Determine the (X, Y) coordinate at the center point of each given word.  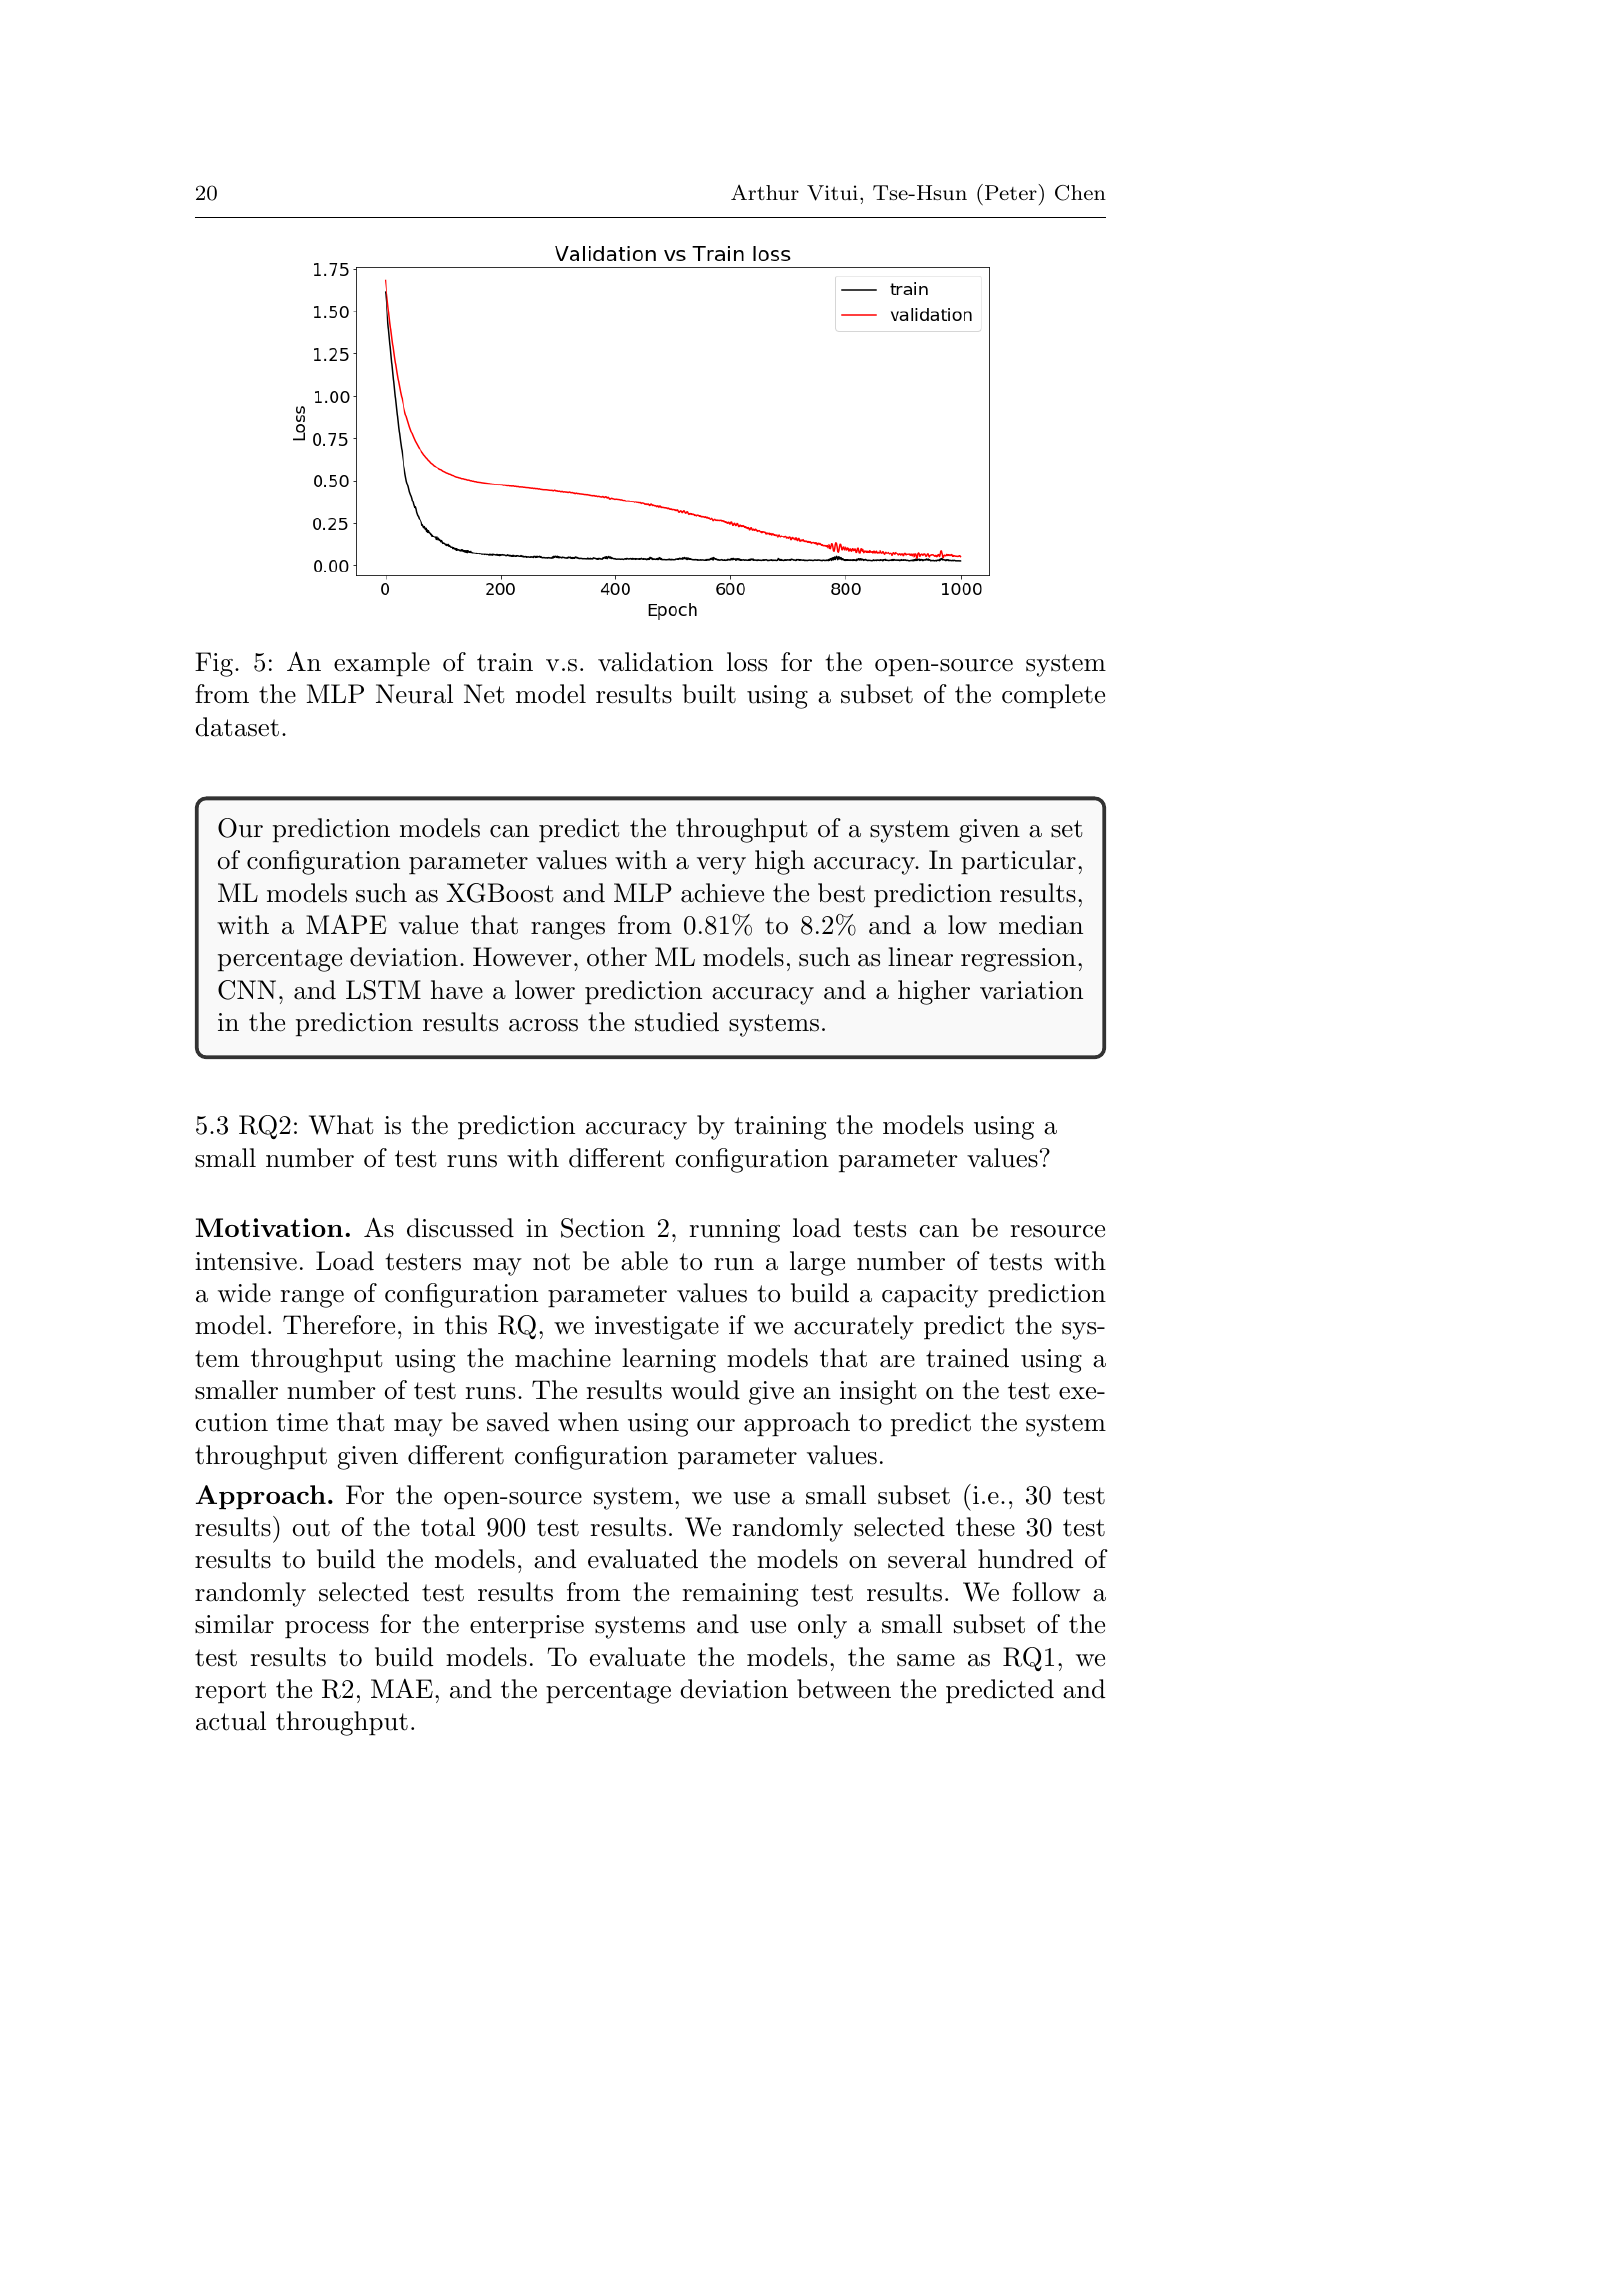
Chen (1080, 193)
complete (1053, 696)
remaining (740, 1595)
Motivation (269, 1227)
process (327, 1630)
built (709, 694)
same (926, 1660)
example (382, 664)
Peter (1012, 192)
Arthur (765, 192)
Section (603, 1228)
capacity (930, 1296)
